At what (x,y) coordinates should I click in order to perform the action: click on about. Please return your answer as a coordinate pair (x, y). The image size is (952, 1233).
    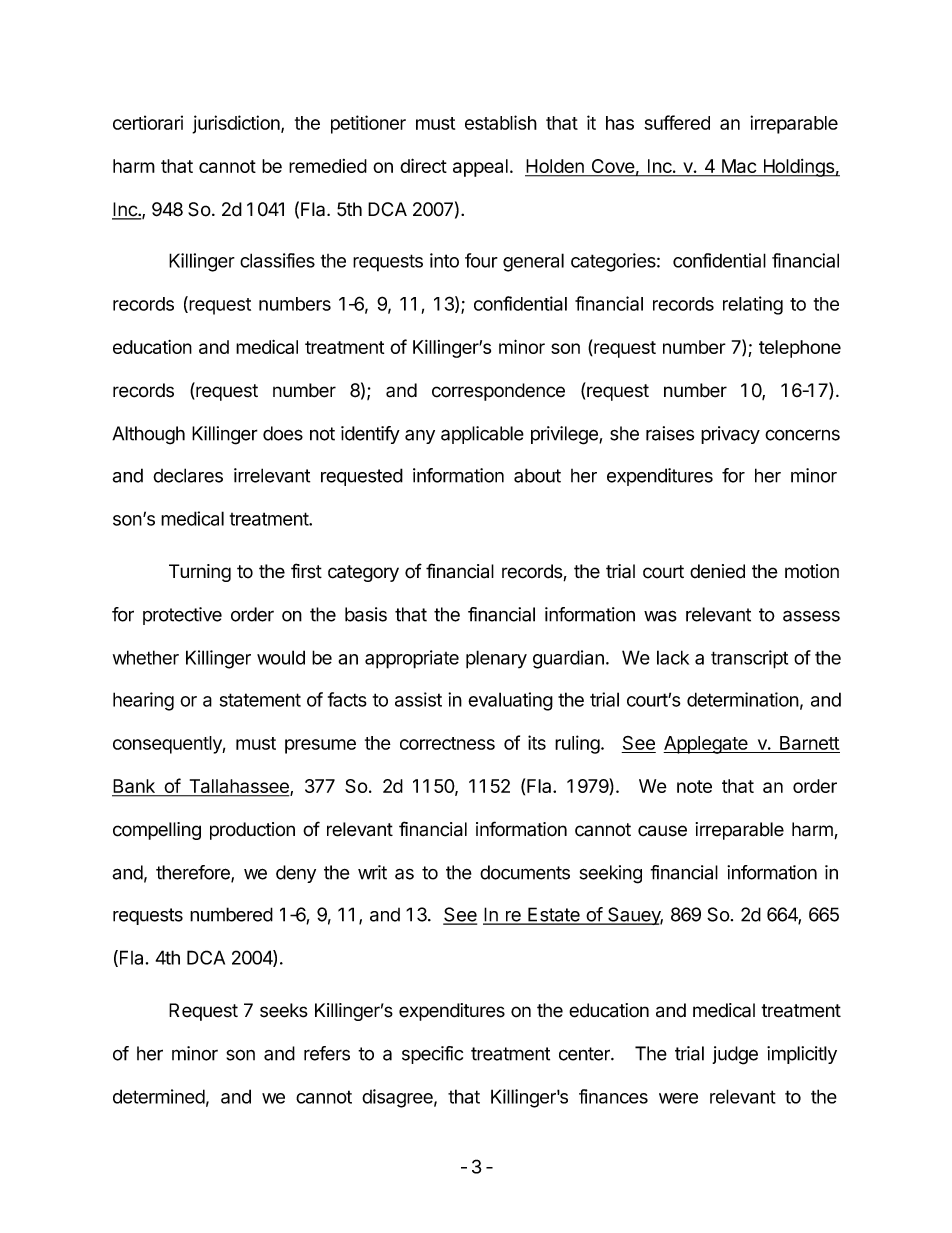
    Looking at the image, I should click on (537, 475).
